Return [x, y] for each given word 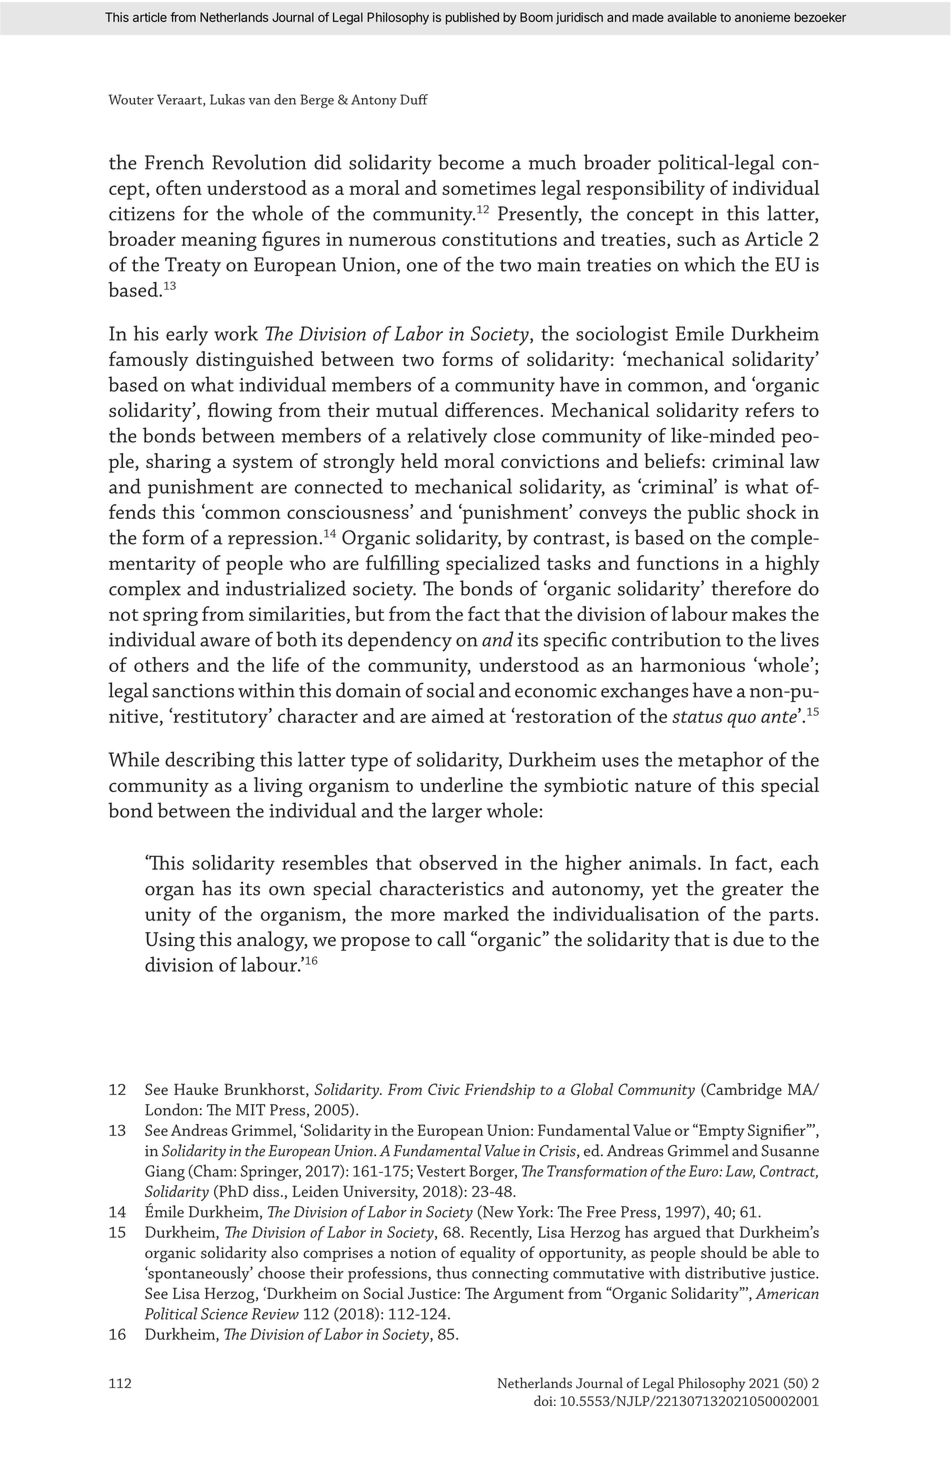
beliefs [672, 460]
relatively [447, 437]
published [472, 18]
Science [224, 1314]
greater [752, 892]
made [648, 17]
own [287, 891]
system [263, 464]
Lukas [227, 99]
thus [451, 1272]
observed [458, 862]
